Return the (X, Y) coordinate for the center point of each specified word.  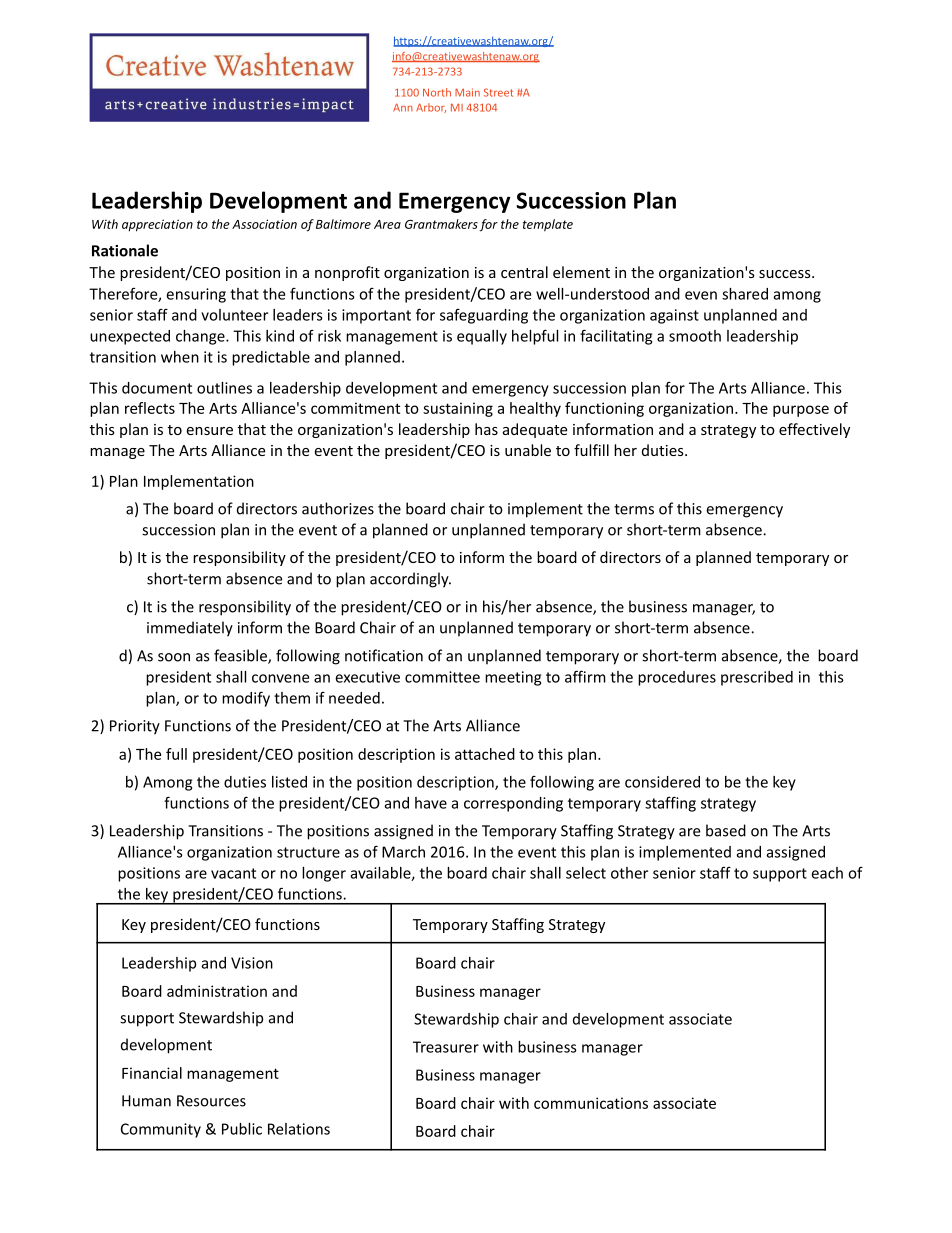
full (176, 754)
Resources (211, 1101)
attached (485, 754)
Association (264, 224)
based (726, 830)
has (486, 429)
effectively (814, 430)
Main (467, 92)
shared (745, 294)
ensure (209, 431)
